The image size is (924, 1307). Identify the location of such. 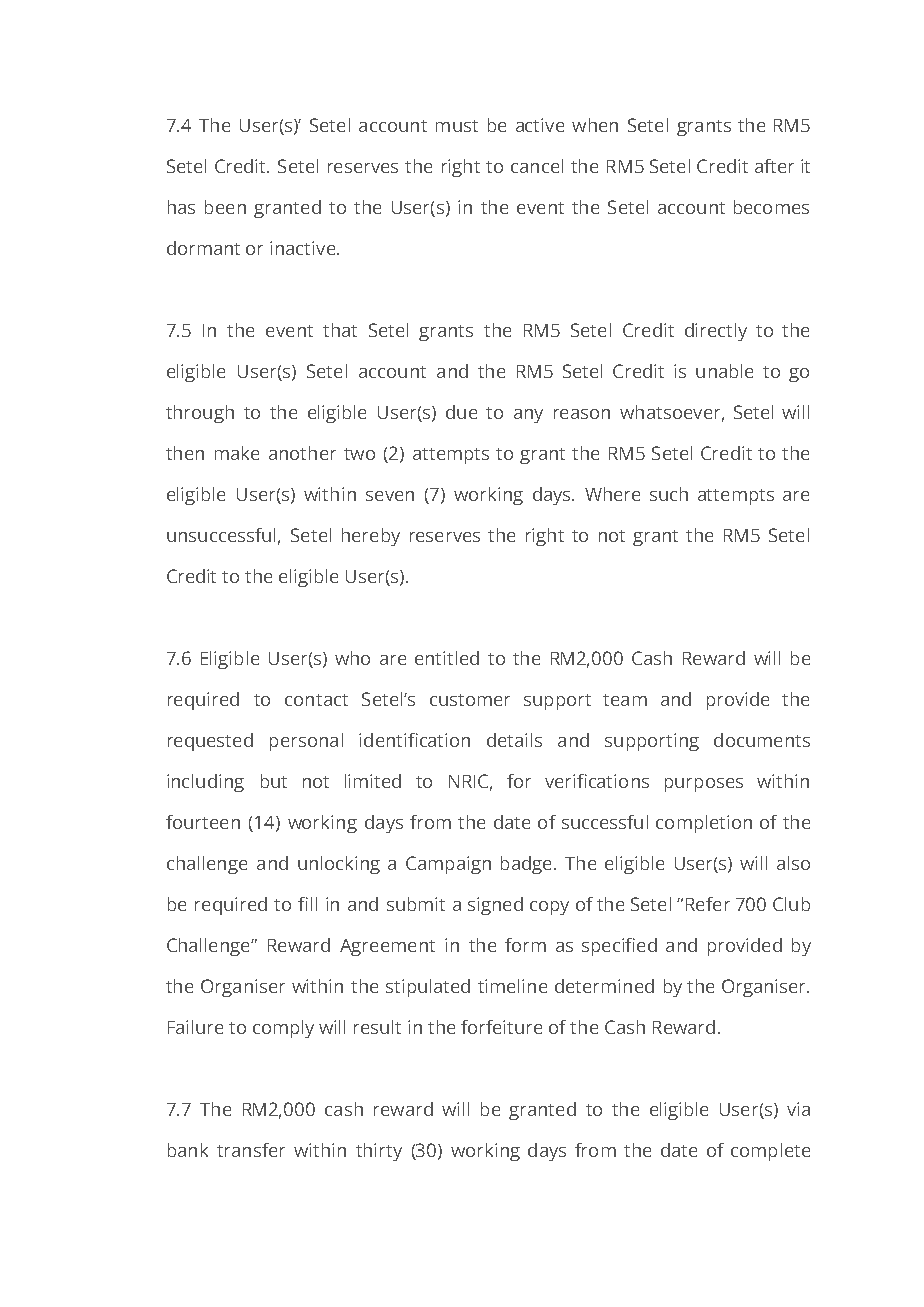
(669, 494).
